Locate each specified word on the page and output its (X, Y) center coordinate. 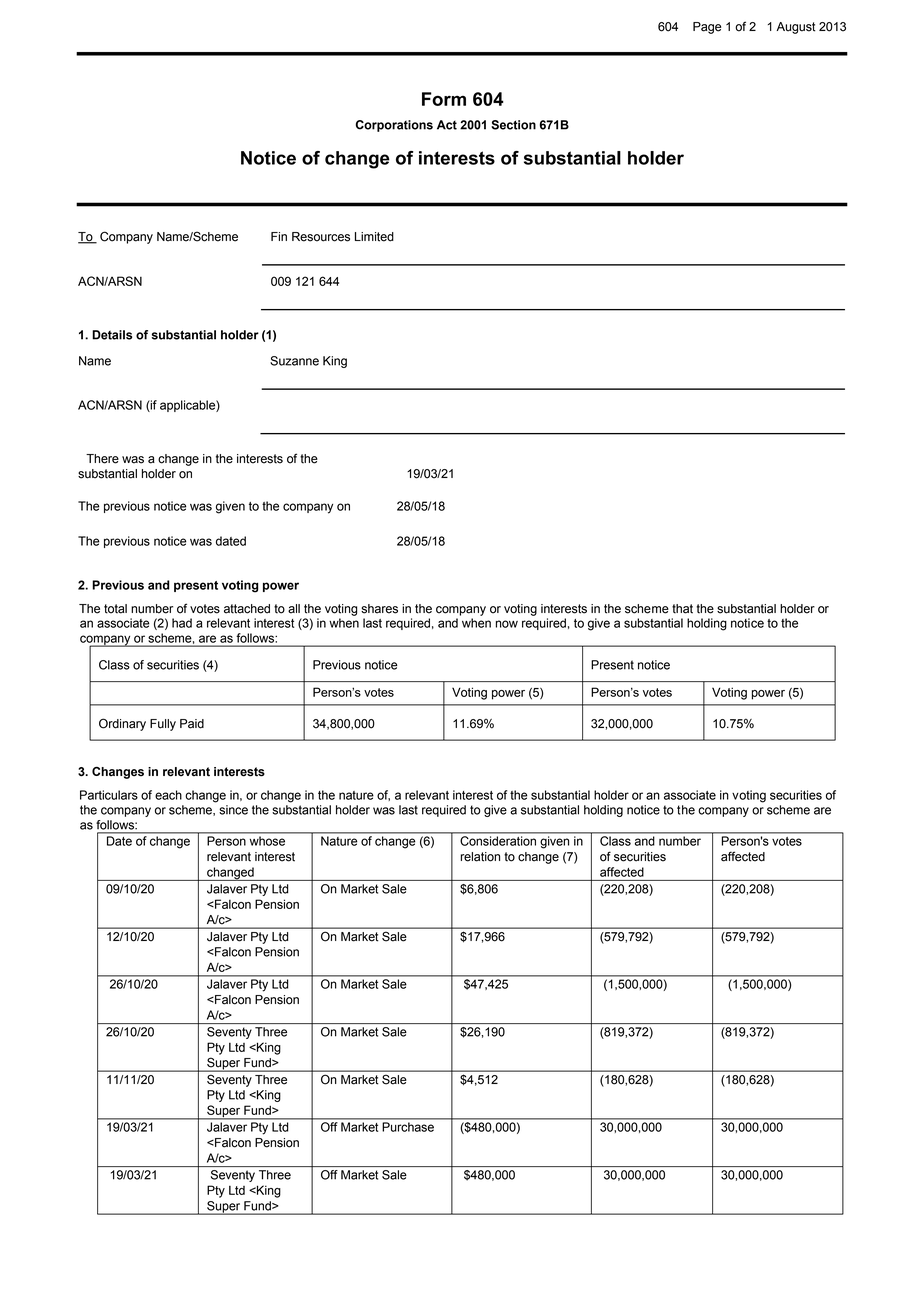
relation (480, 857)
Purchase (408, 1127)
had (182, 623)
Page (707, 28)
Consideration (498, 841)
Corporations (394, 126)
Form (444, 99)
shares (379, 609)
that (682, 609)
